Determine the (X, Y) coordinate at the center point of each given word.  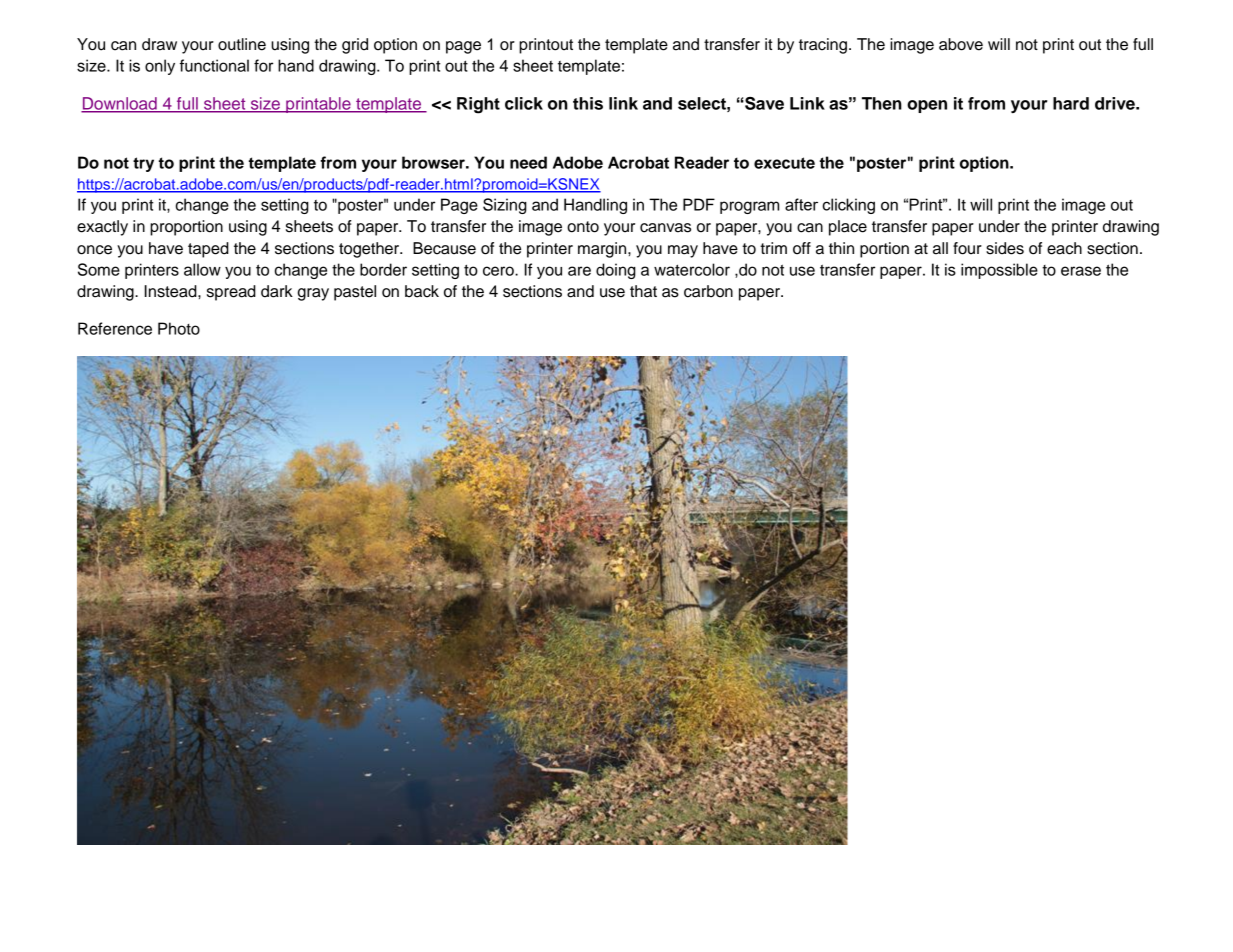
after (801, 204)
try (143, 164)
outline (242, 44)
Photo (179, 328)
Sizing (505, 206)
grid (355, 46)
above (961, 44)
